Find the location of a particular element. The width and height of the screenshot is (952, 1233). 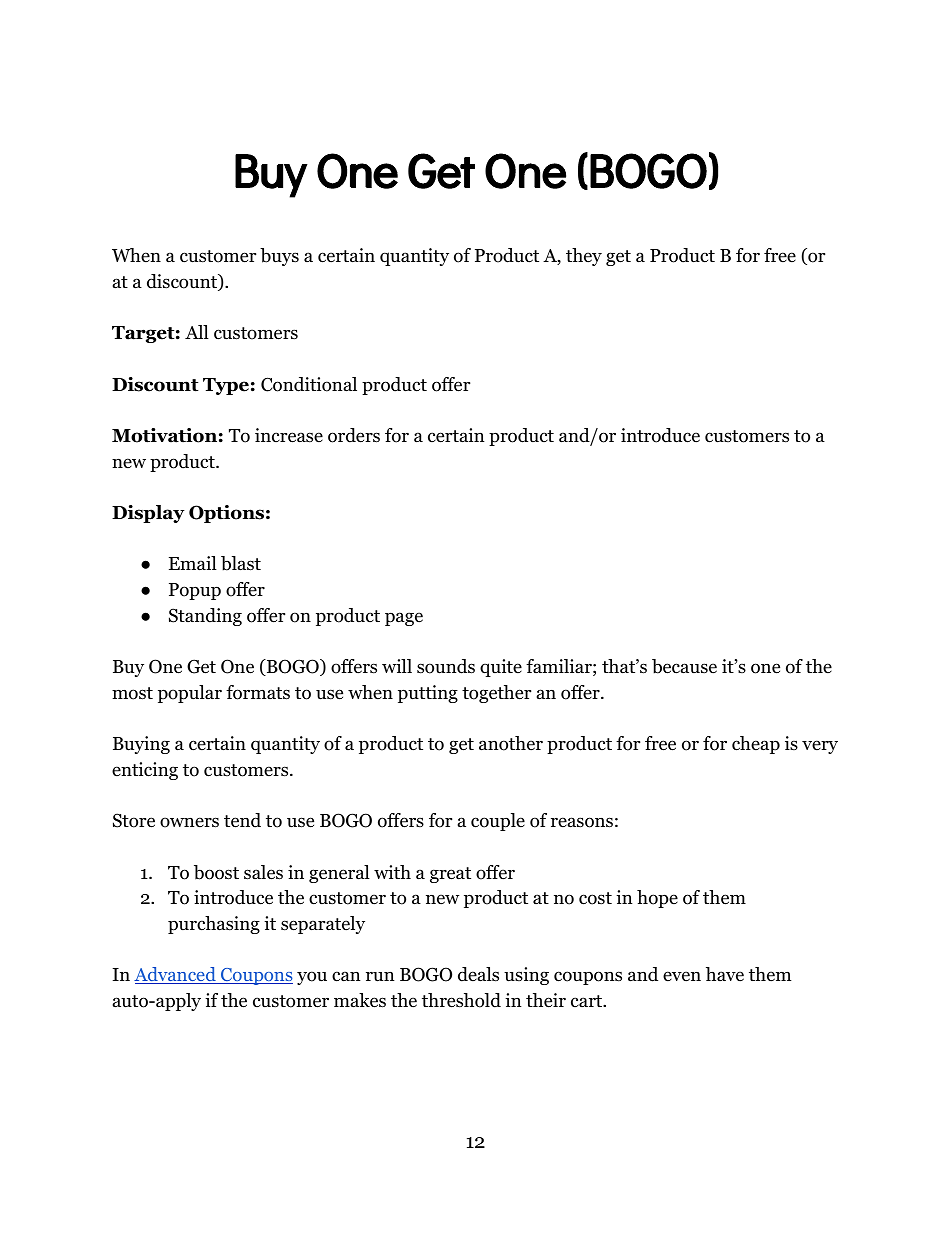

have is located at coordinates (725, 974).
